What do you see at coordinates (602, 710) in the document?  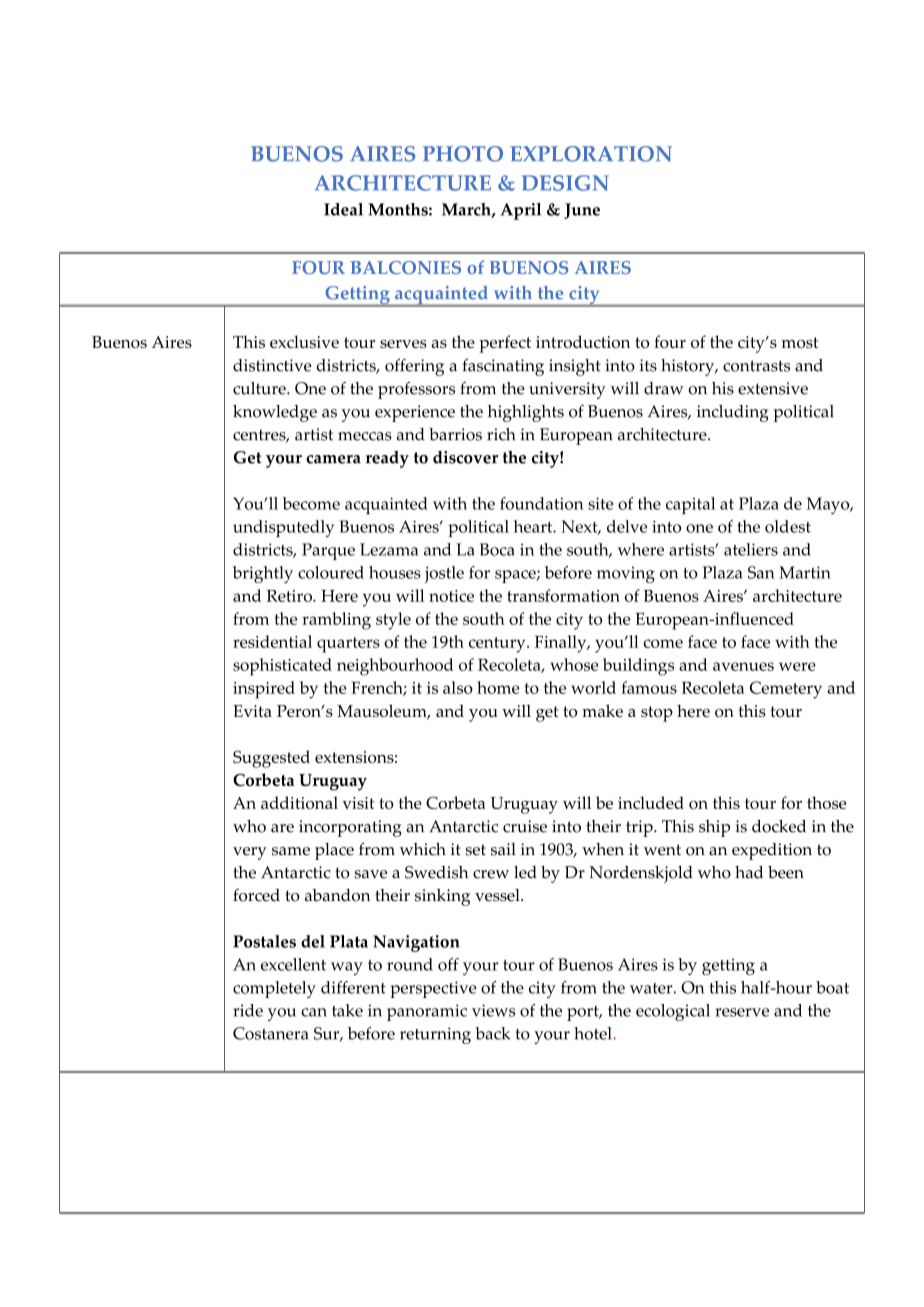 I see `make` at bounding box center [602, 710].
